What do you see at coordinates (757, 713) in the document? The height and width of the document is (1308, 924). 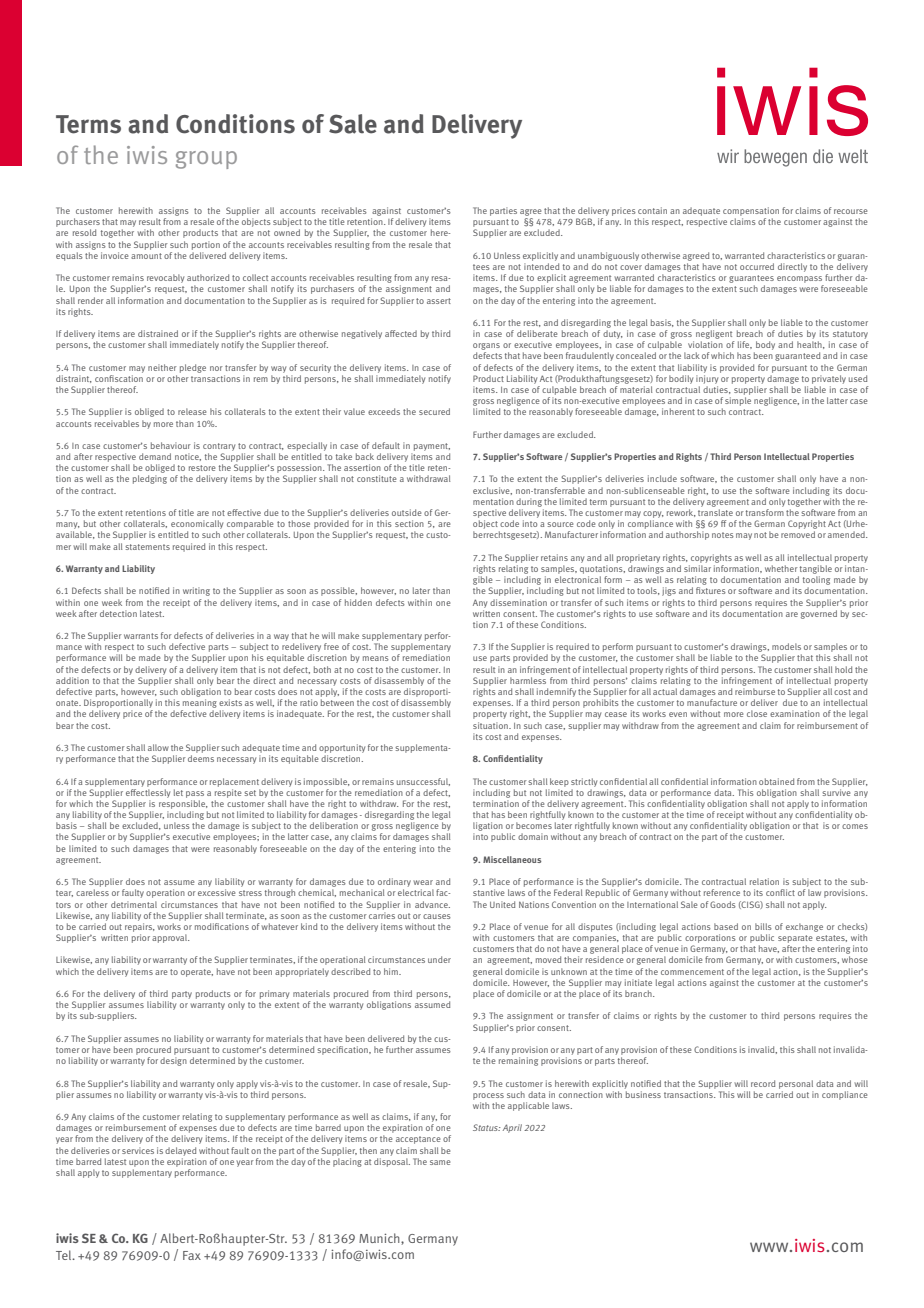 I see `close` at bounding box center [757, 713].
